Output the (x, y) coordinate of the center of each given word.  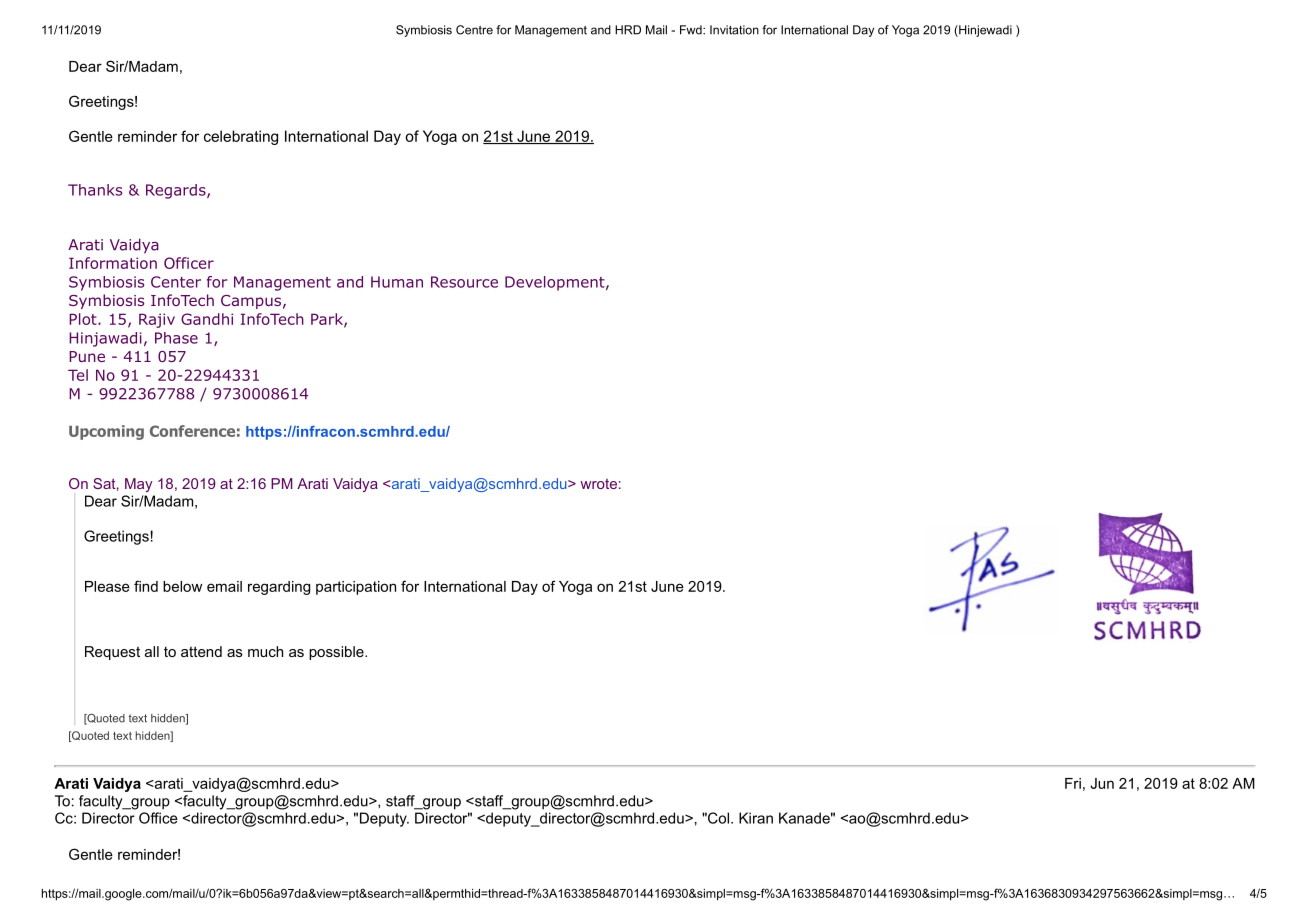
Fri (1073, 783)
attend (201, 651)
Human (397, 282)
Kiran (756, 818)
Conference (192, 431)
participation (356, 588)
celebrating (241, 137)
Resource (464, 282)
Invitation (734, 30)
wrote (598, 483)
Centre (474, 30)
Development (555, 283)
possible (337, 653)
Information (113, 263)
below (182, 586)
